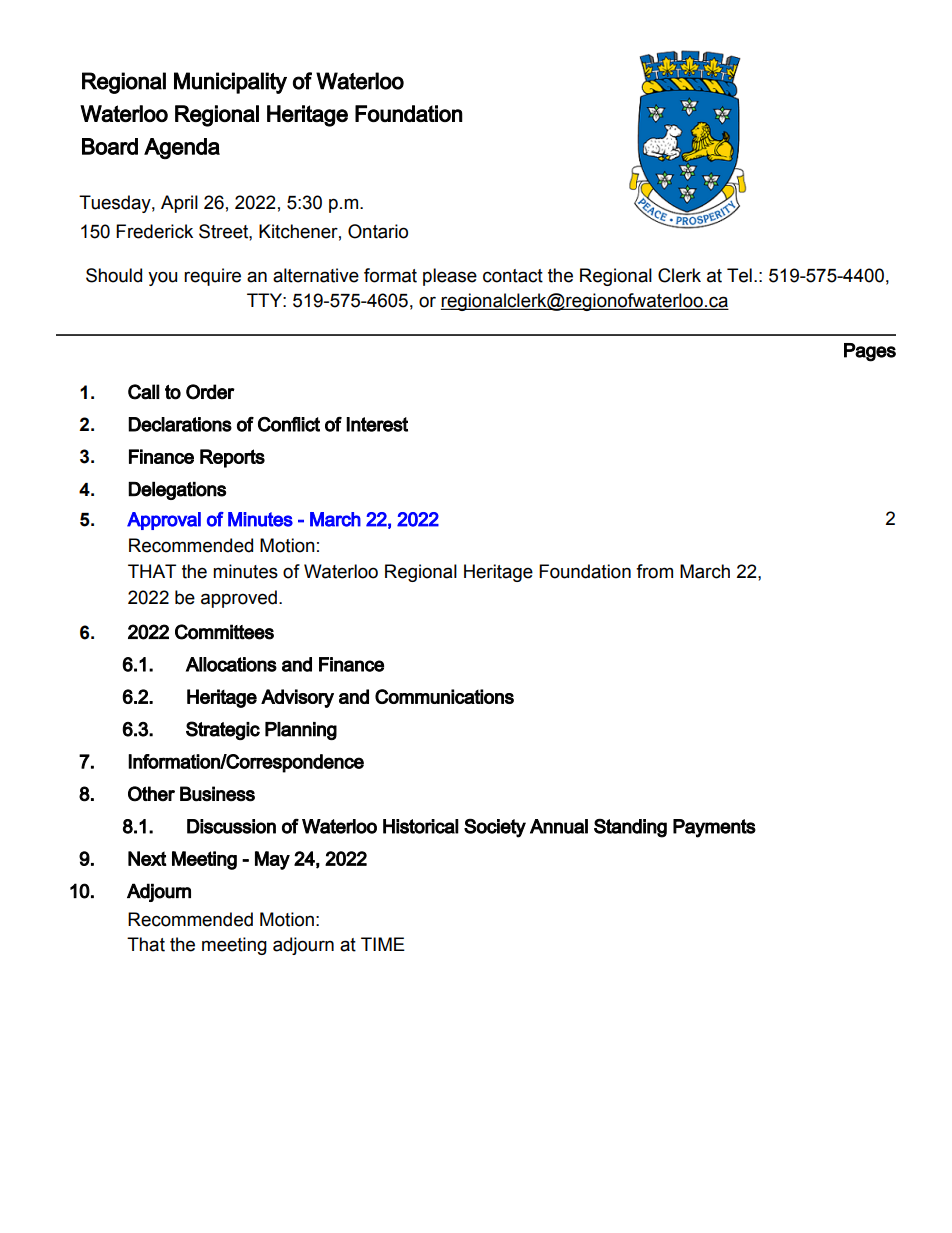 The width and height of the screenshot is (952, 1233). Describe the element at coordinates (377, 424) in the screenshot. I see `Interest` at that location.
